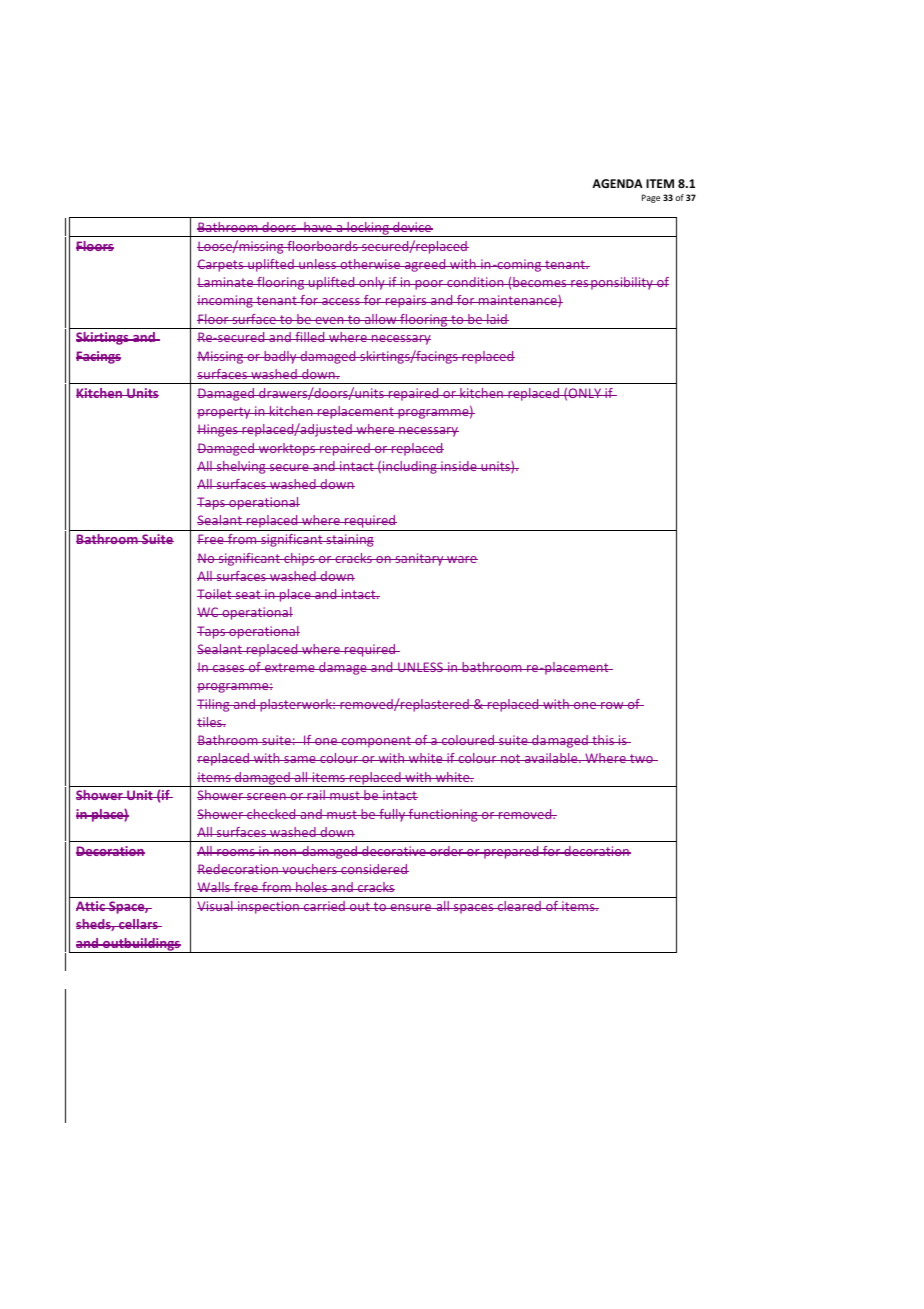  I want to click on seat, so click(248, 594).
